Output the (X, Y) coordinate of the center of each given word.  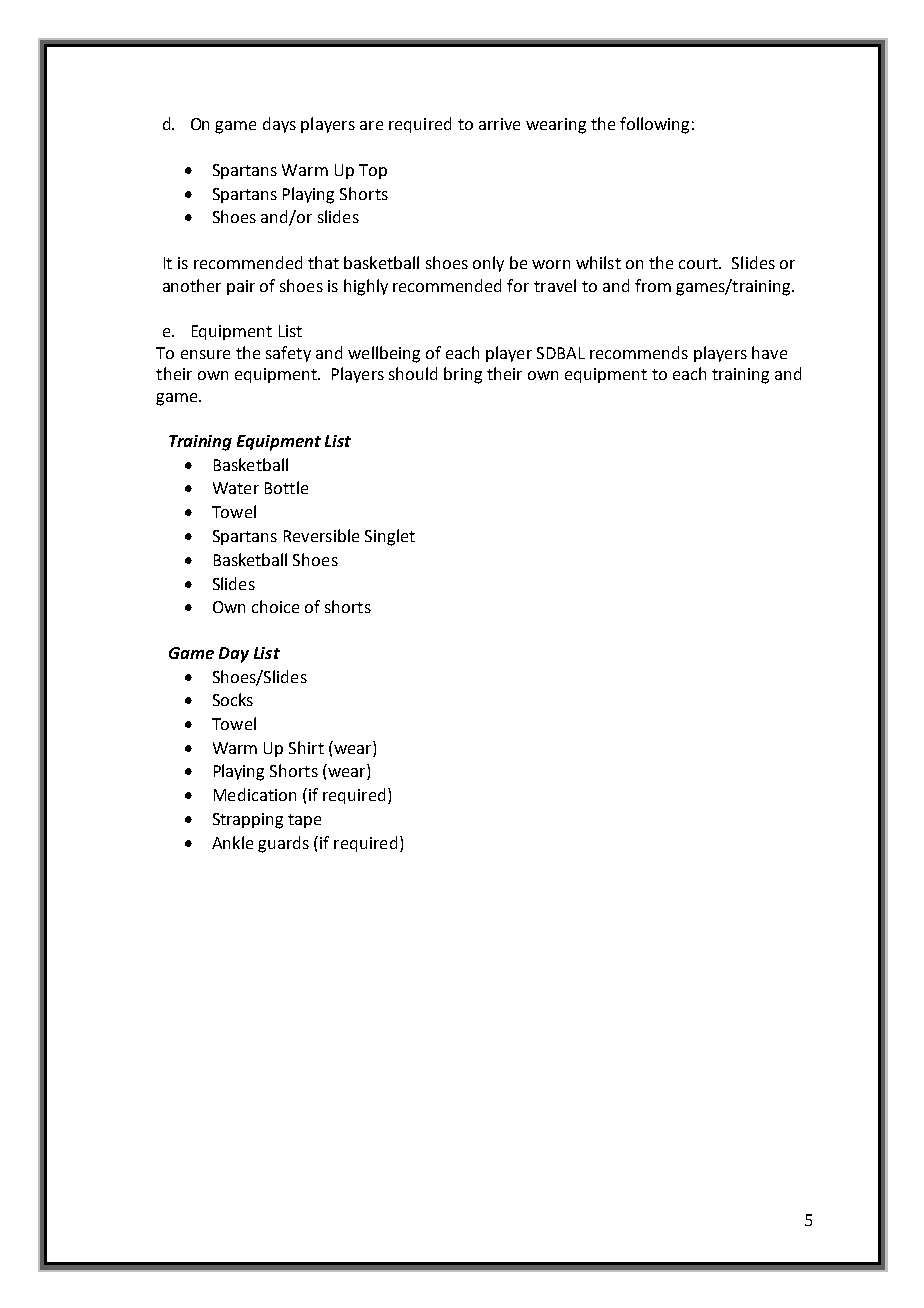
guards (283, 844)
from (653, 285)
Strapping (248, 821)
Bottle (286, 487)
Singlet (390, 537)
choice (275, 606)
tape (304, 821)
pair (241, 287)
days (279, 125)
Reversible (321, 535)
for (518, 285)
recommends (639, 352)
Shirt (306, 747)
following (654, 125)
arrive (499, 124)
